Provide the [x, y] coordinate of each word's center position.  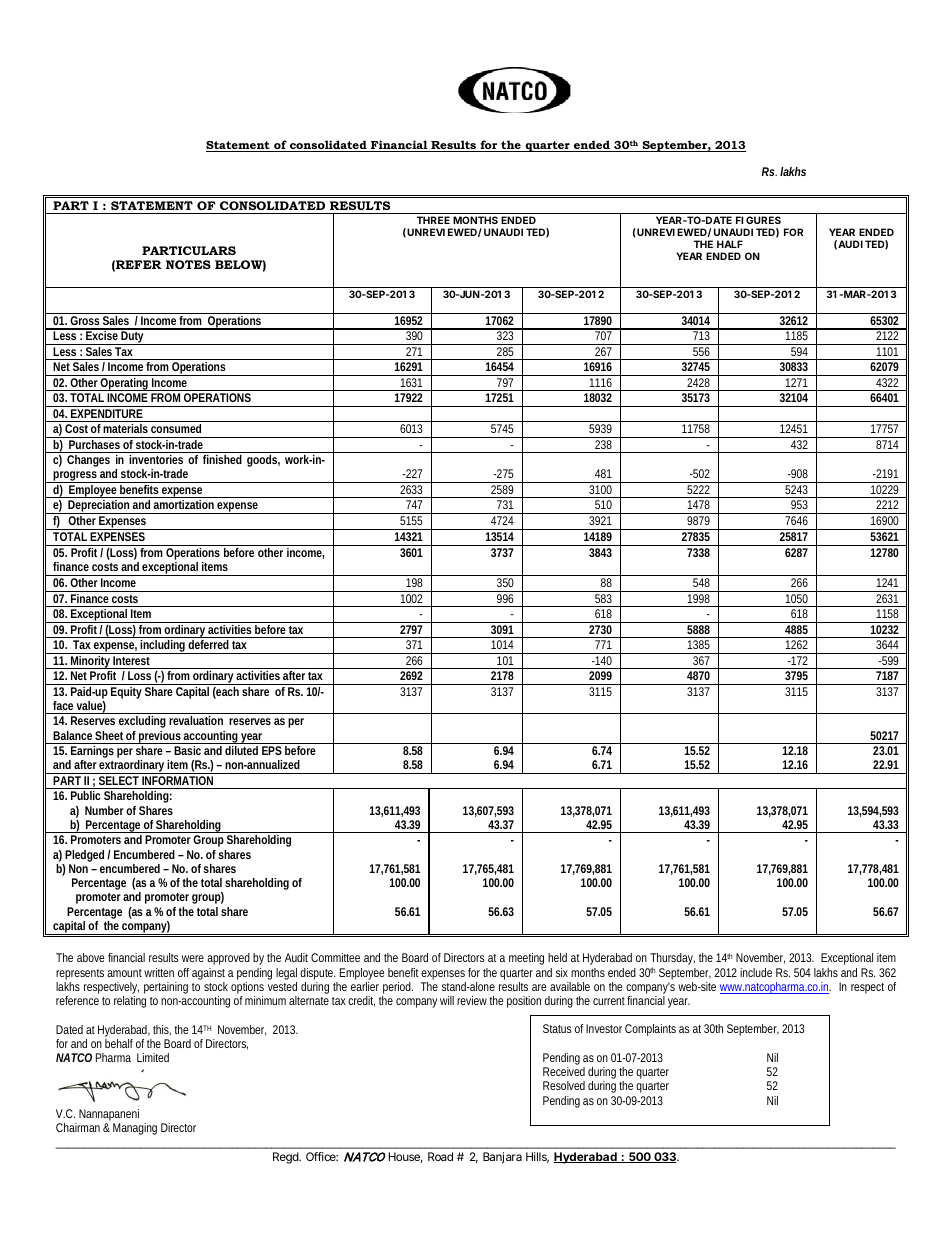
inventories [156, 459]
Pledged [83, 857]
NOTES [188, 264]
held [557, 957]
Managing [135, 1129]
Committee [335, 957]
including [162, 647]
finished [222, 459]
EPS [272, 750]
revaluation [196, 720]
